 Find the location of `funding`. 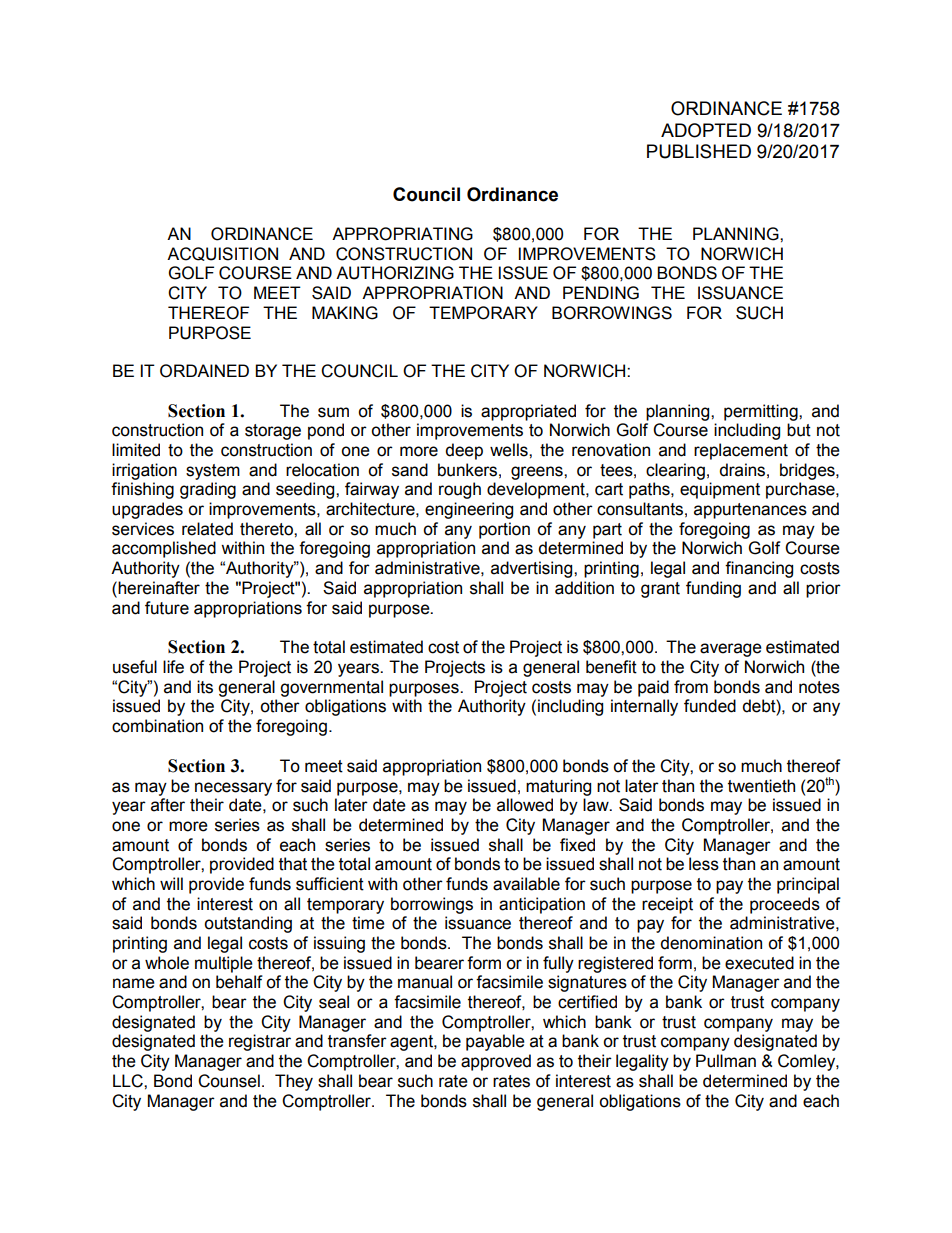

funding is located at coordinates (713, 589).
